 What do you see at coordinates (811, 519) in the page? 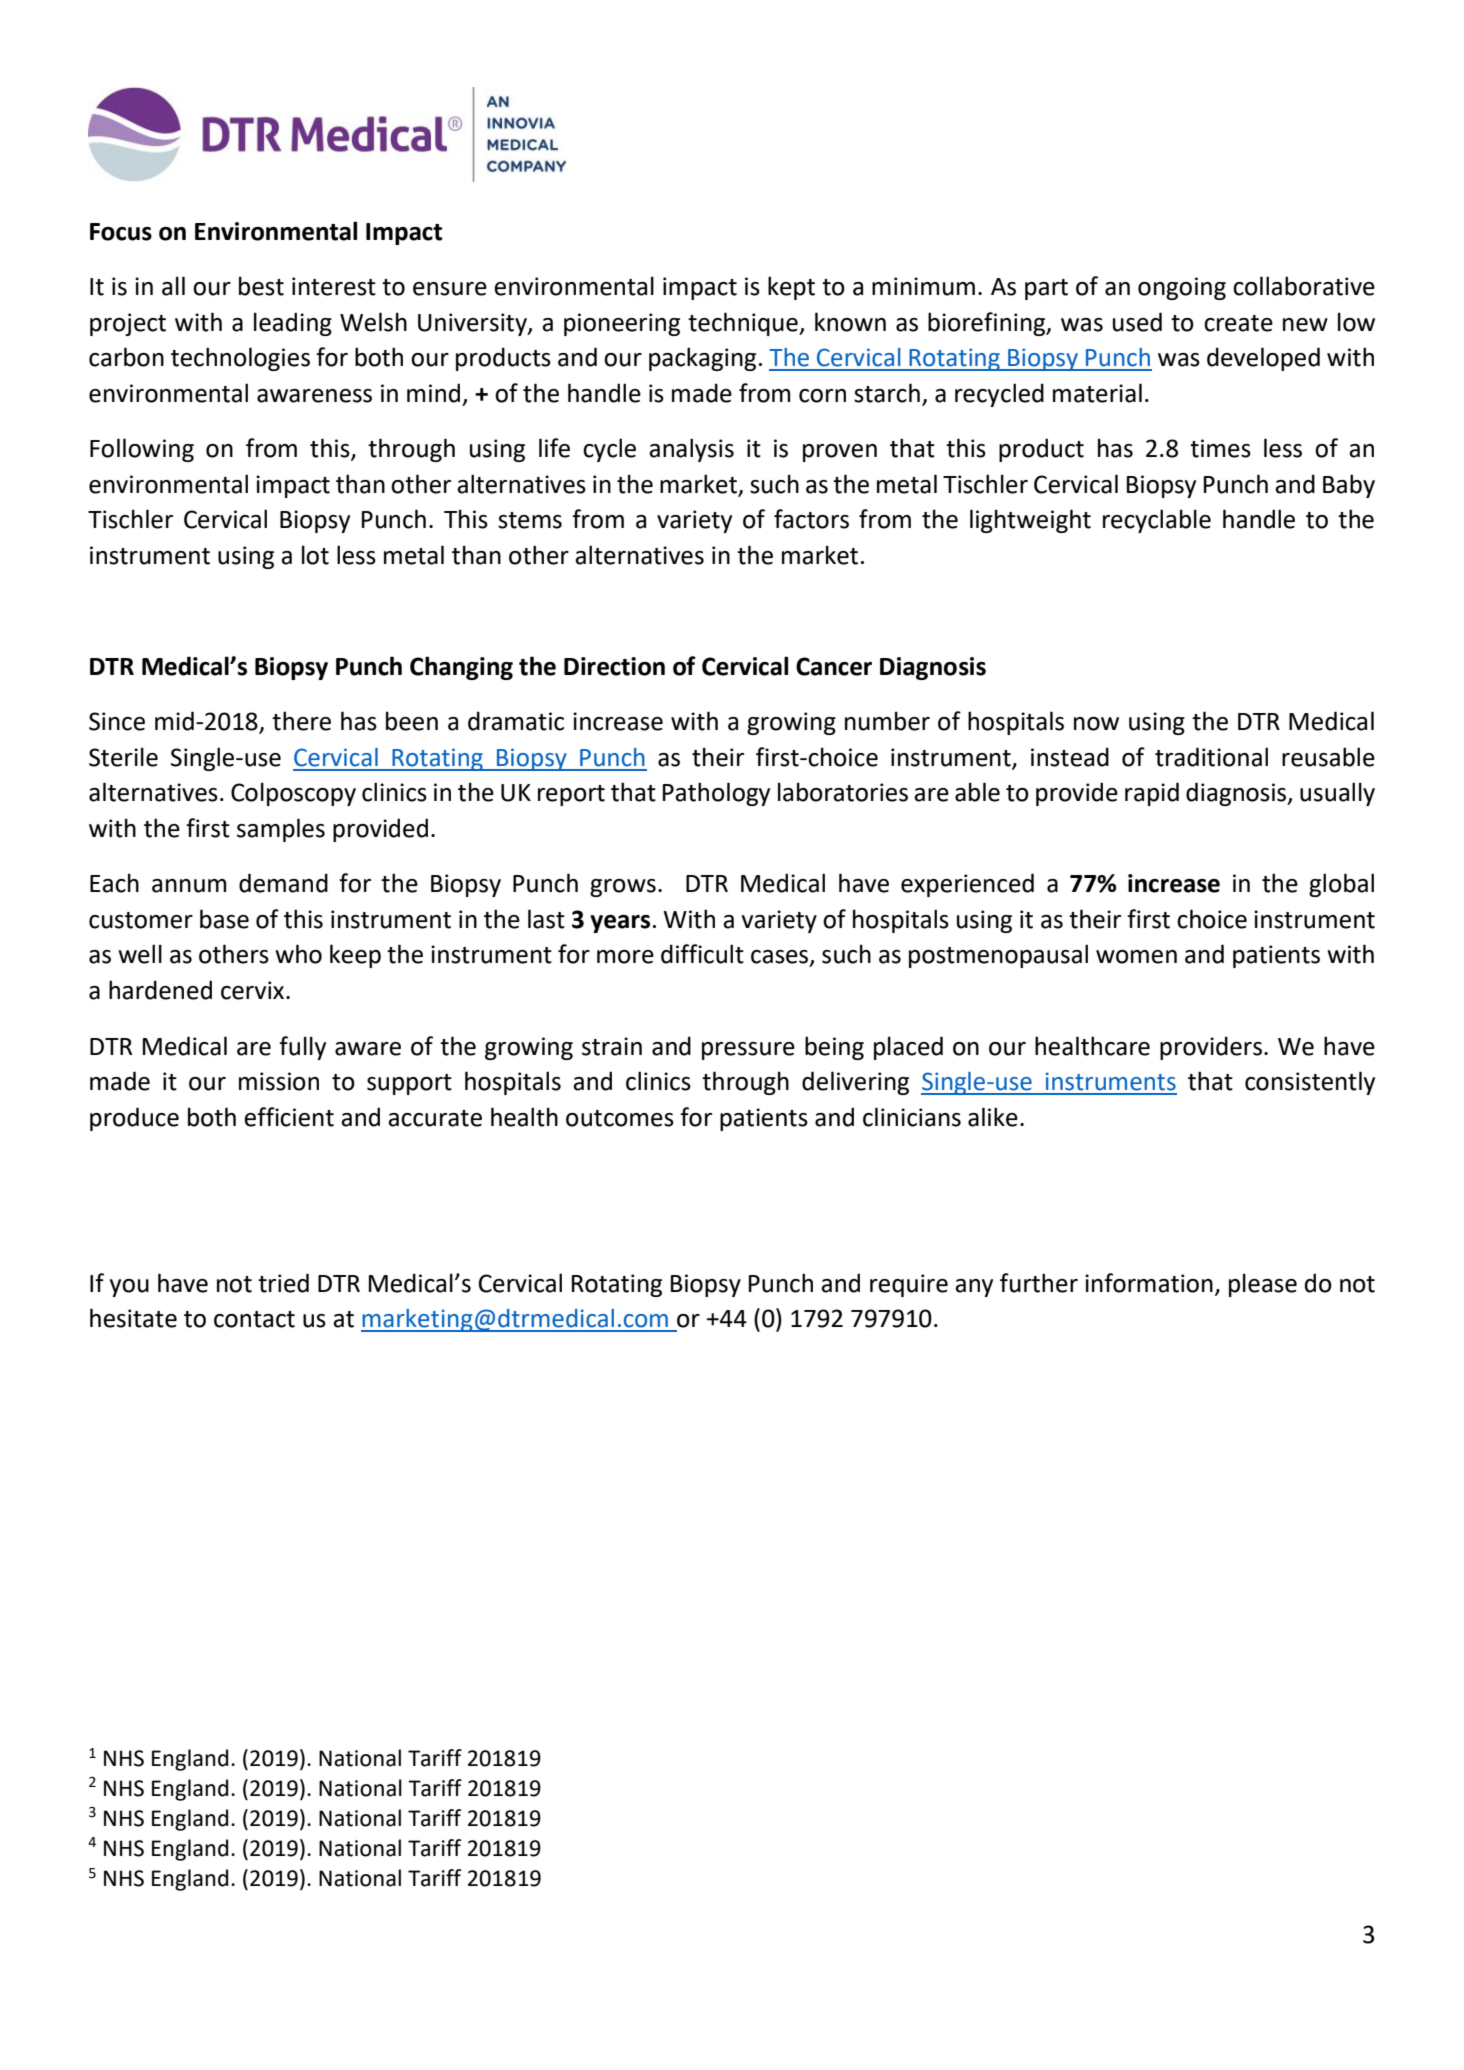
I see `factors` at bounding box center [811, 519].
